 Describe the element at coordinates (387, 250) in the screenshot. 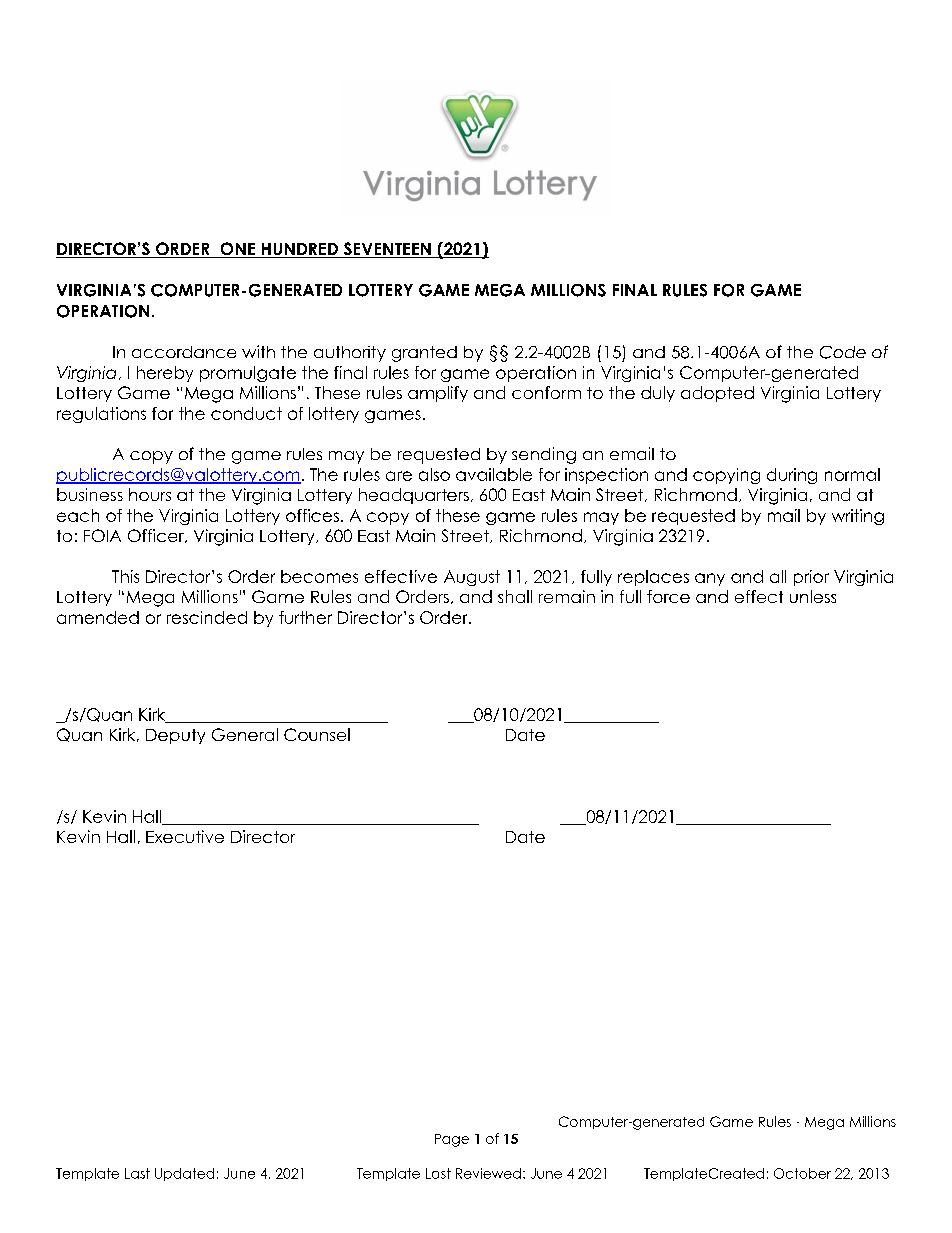

I see `SEVENTEEN` at that location.
